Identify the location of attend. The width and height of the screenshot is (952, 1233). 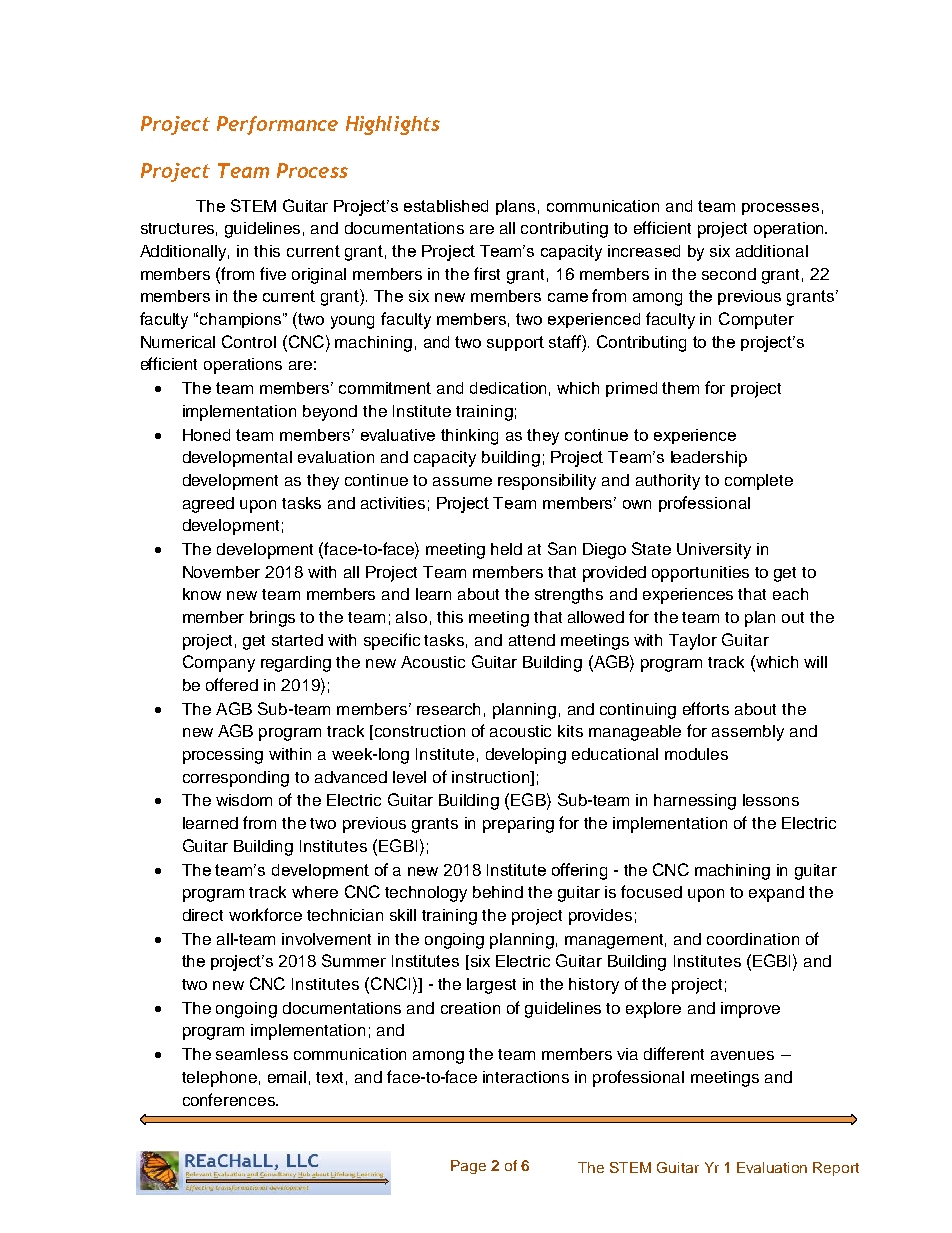
(532, 640).
